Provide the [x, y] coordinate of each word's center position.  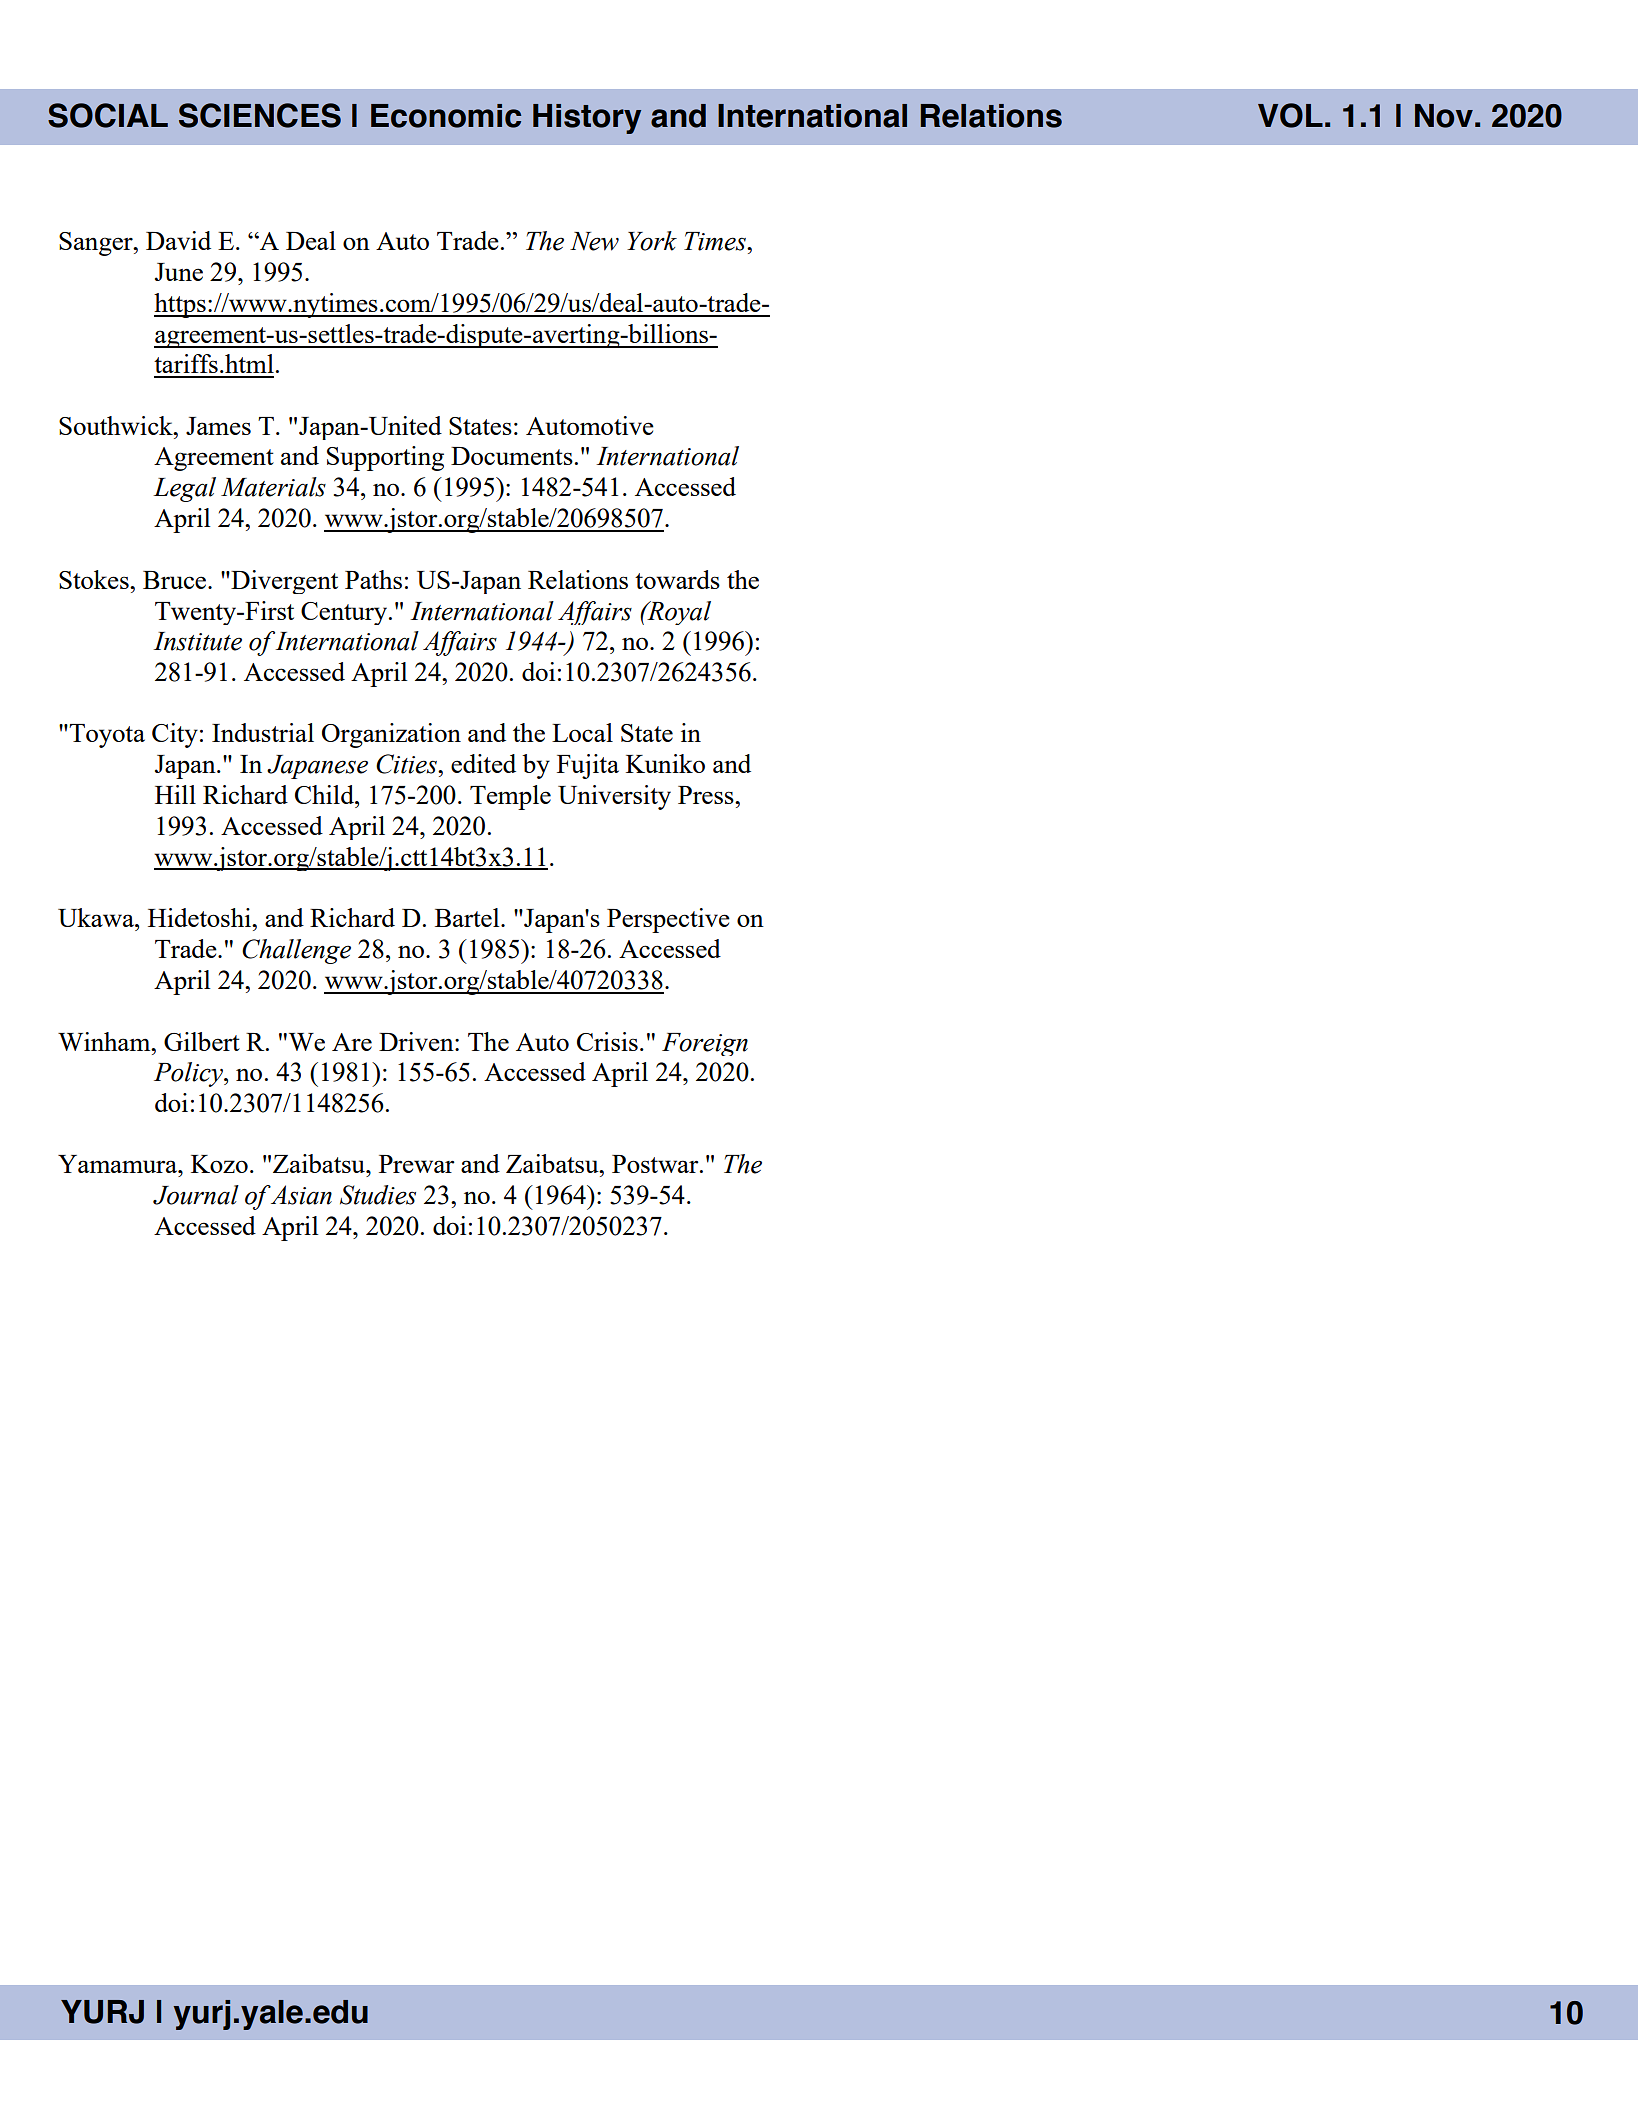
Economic [446, 116]
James [218, 426]
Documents [512, 456]
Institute [197, 641]
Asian [301, 1195]
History [587, 119]
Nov [1444, 116]
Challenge [296, 951]
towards [677, 579]
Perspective [668, 920]
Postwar [656, 1164]
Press [707, 795]
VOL [1290, 115]
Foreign [705, 1044]
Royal [678, 613]
